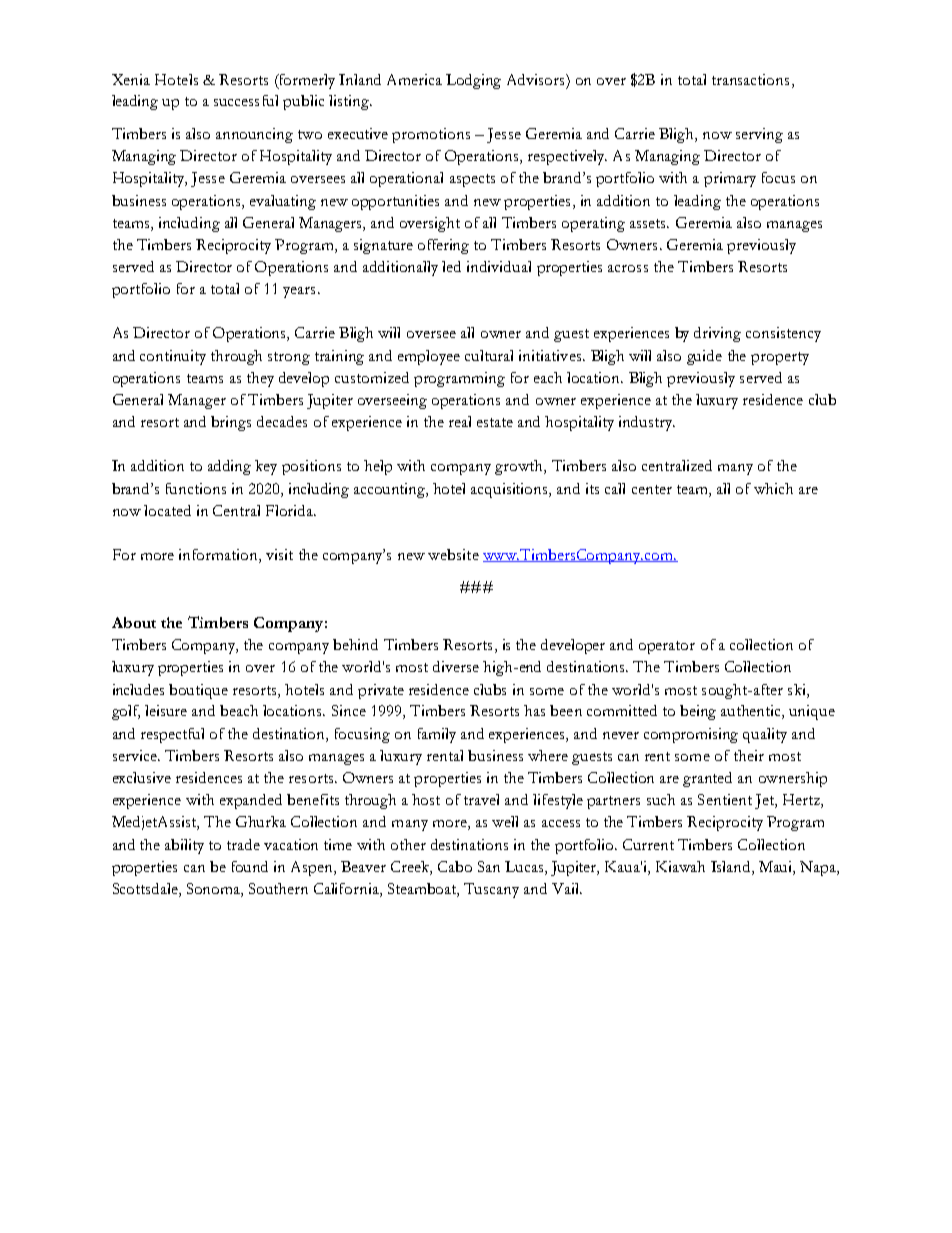 The width and height of the screenshot is (952, 1233). Describe the element at coordinates (246, 100) in the screenshot. I see `successful` at that location.
